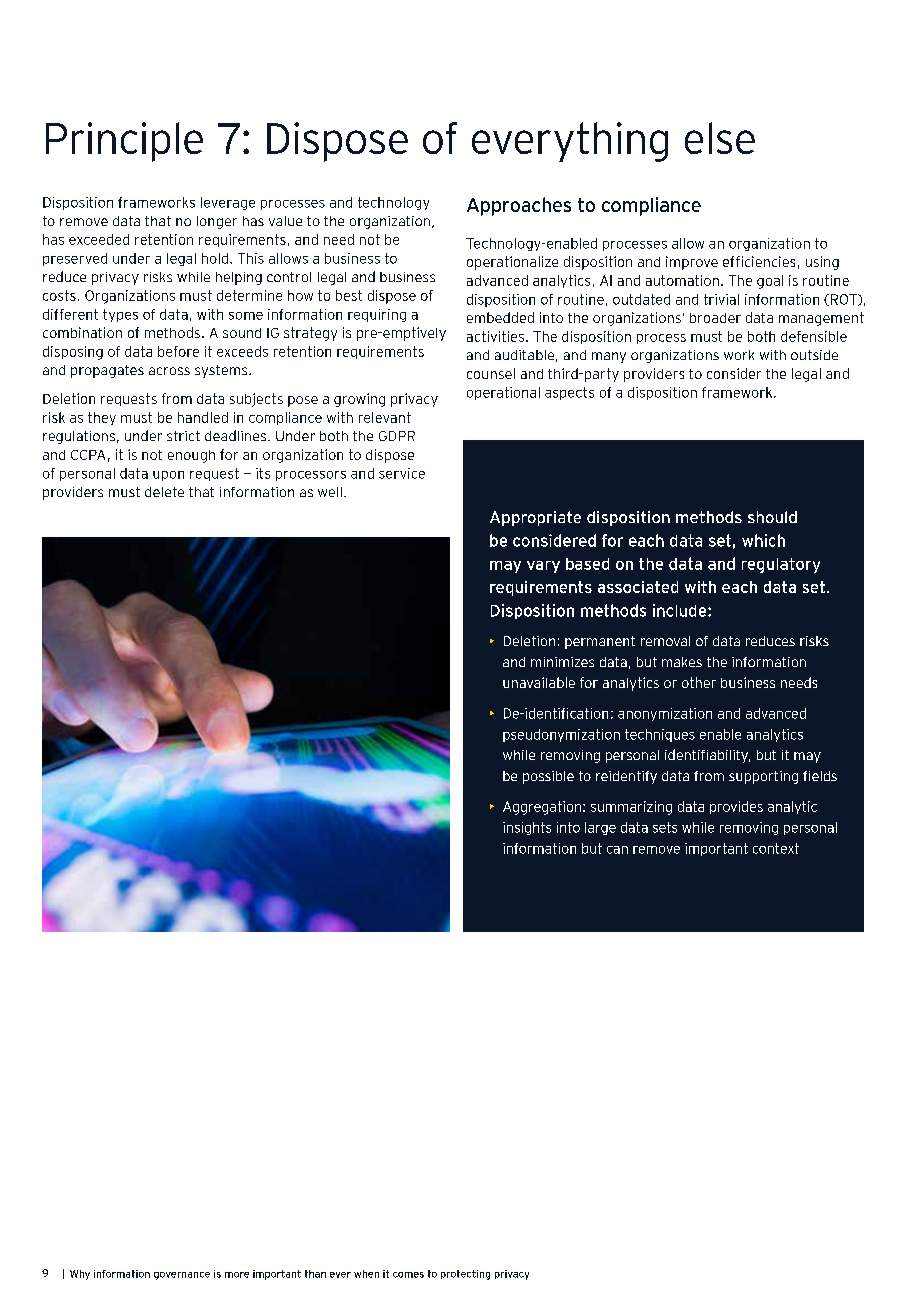 Image resolution: width=924 pixels, height=1308 pixels. What do you see at coordinates (776, 848) in the image?
I see `context` at bounding box center [776, 848].
